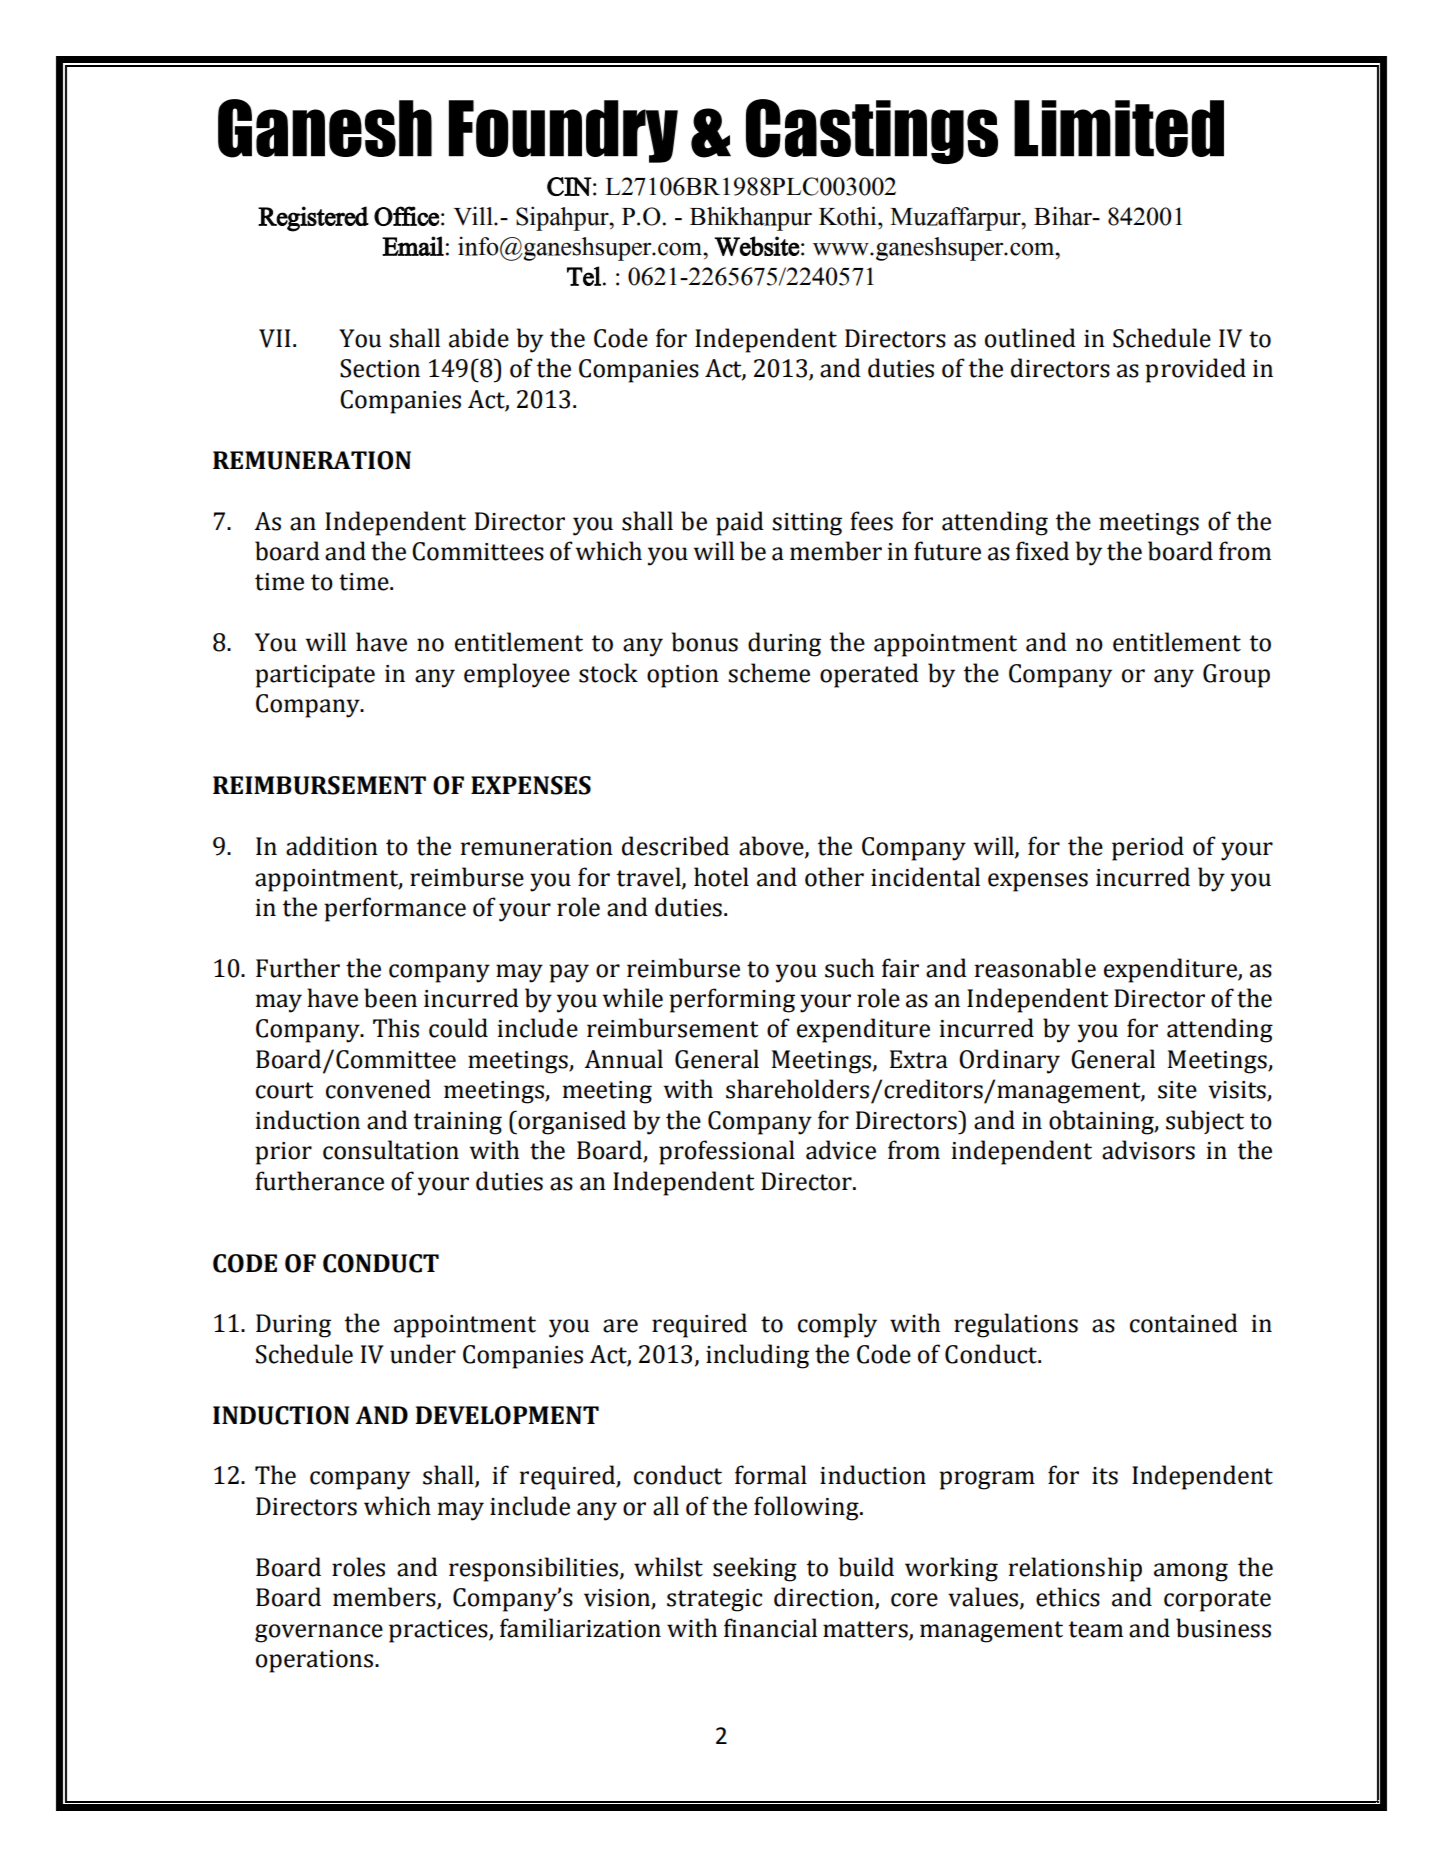 Image resolution: width=1443 pixels, height=1867 pixels. Describe the element at coordinates (439, 1631) in the image. I see `practices` at that location.
